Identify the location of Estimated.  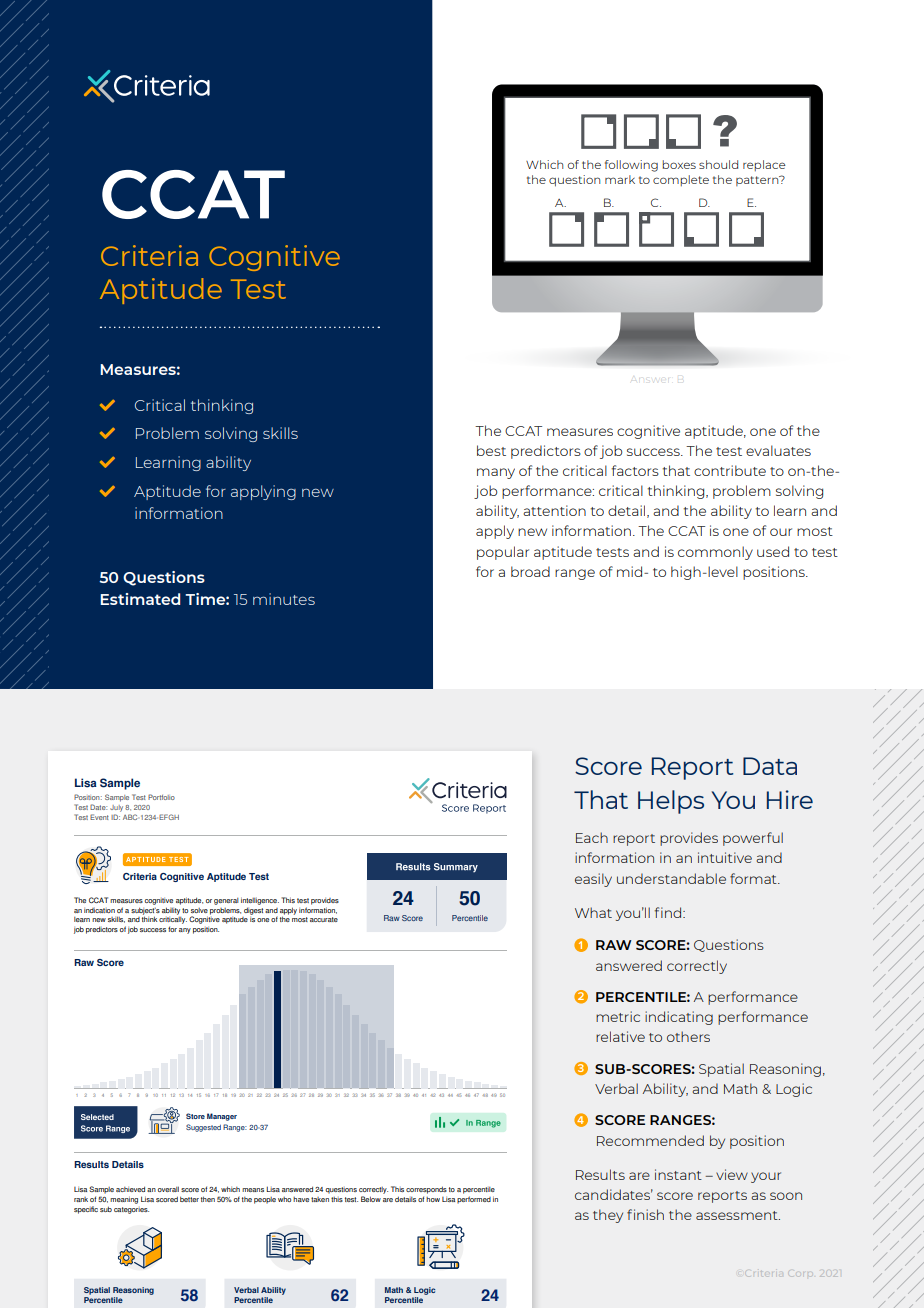
(140, 599).
